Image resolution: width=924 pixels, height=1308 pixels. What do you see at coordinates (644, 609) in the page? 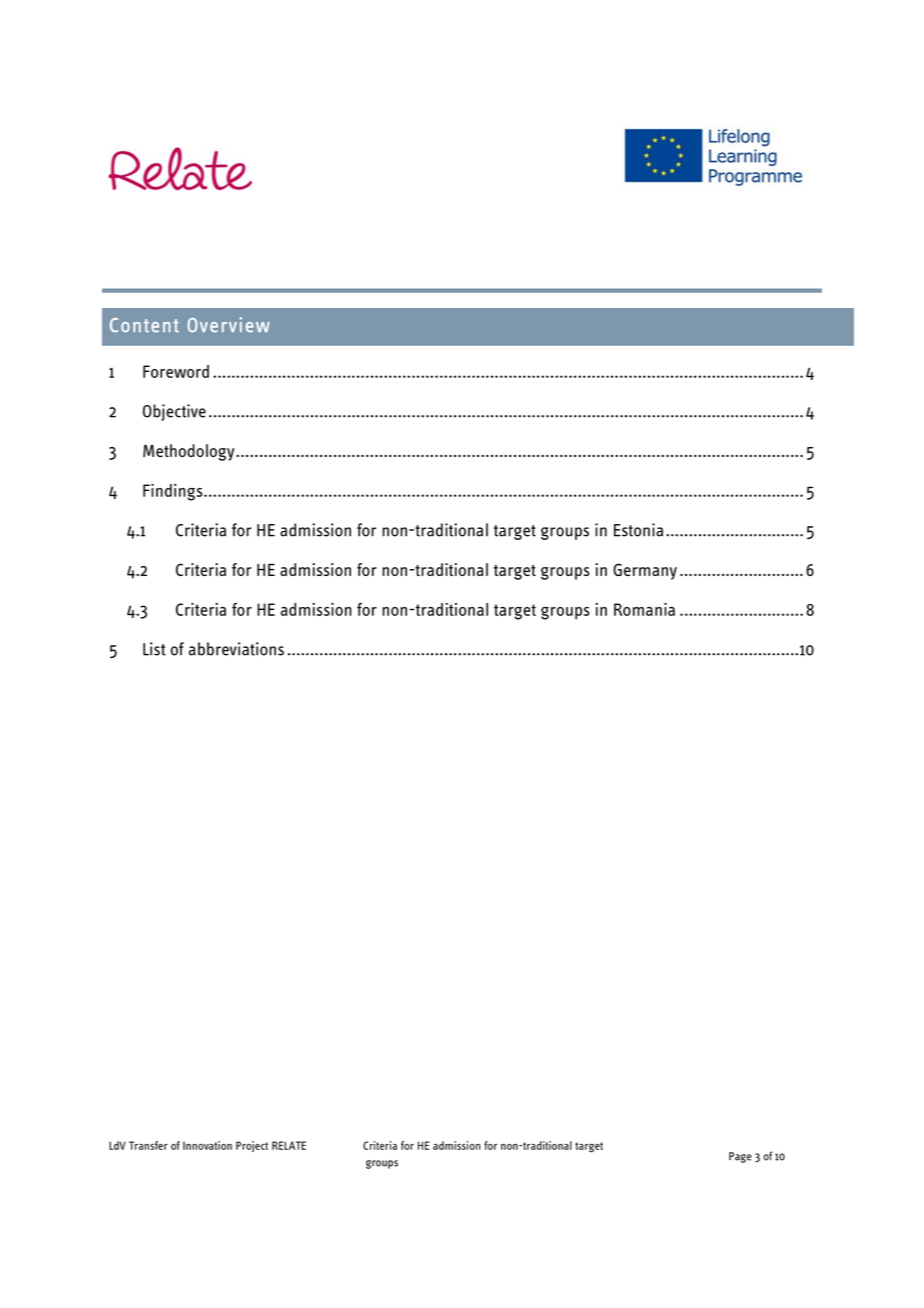
I see `Romania` at bounding box center [644, 609].
